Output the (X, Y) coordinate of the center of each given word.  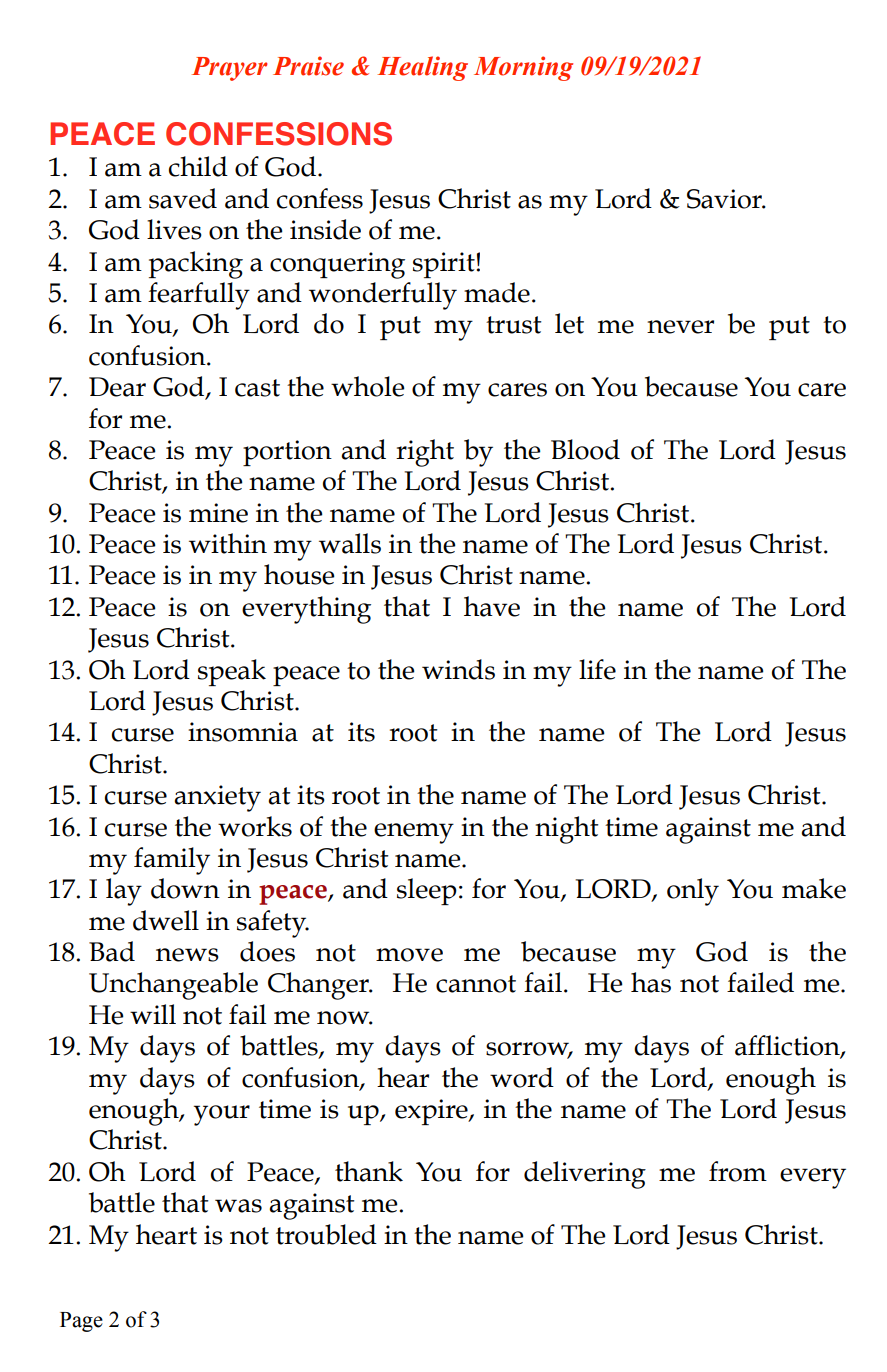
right (425, 453)
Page (81, 1322)
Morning (523, 68)
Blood (585, 449)
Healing (422, 68)
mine (218, 513)
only (693, 892)
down (185, 888)
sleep (427, 891)
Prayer (229, 69)
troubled (326, 1234)
